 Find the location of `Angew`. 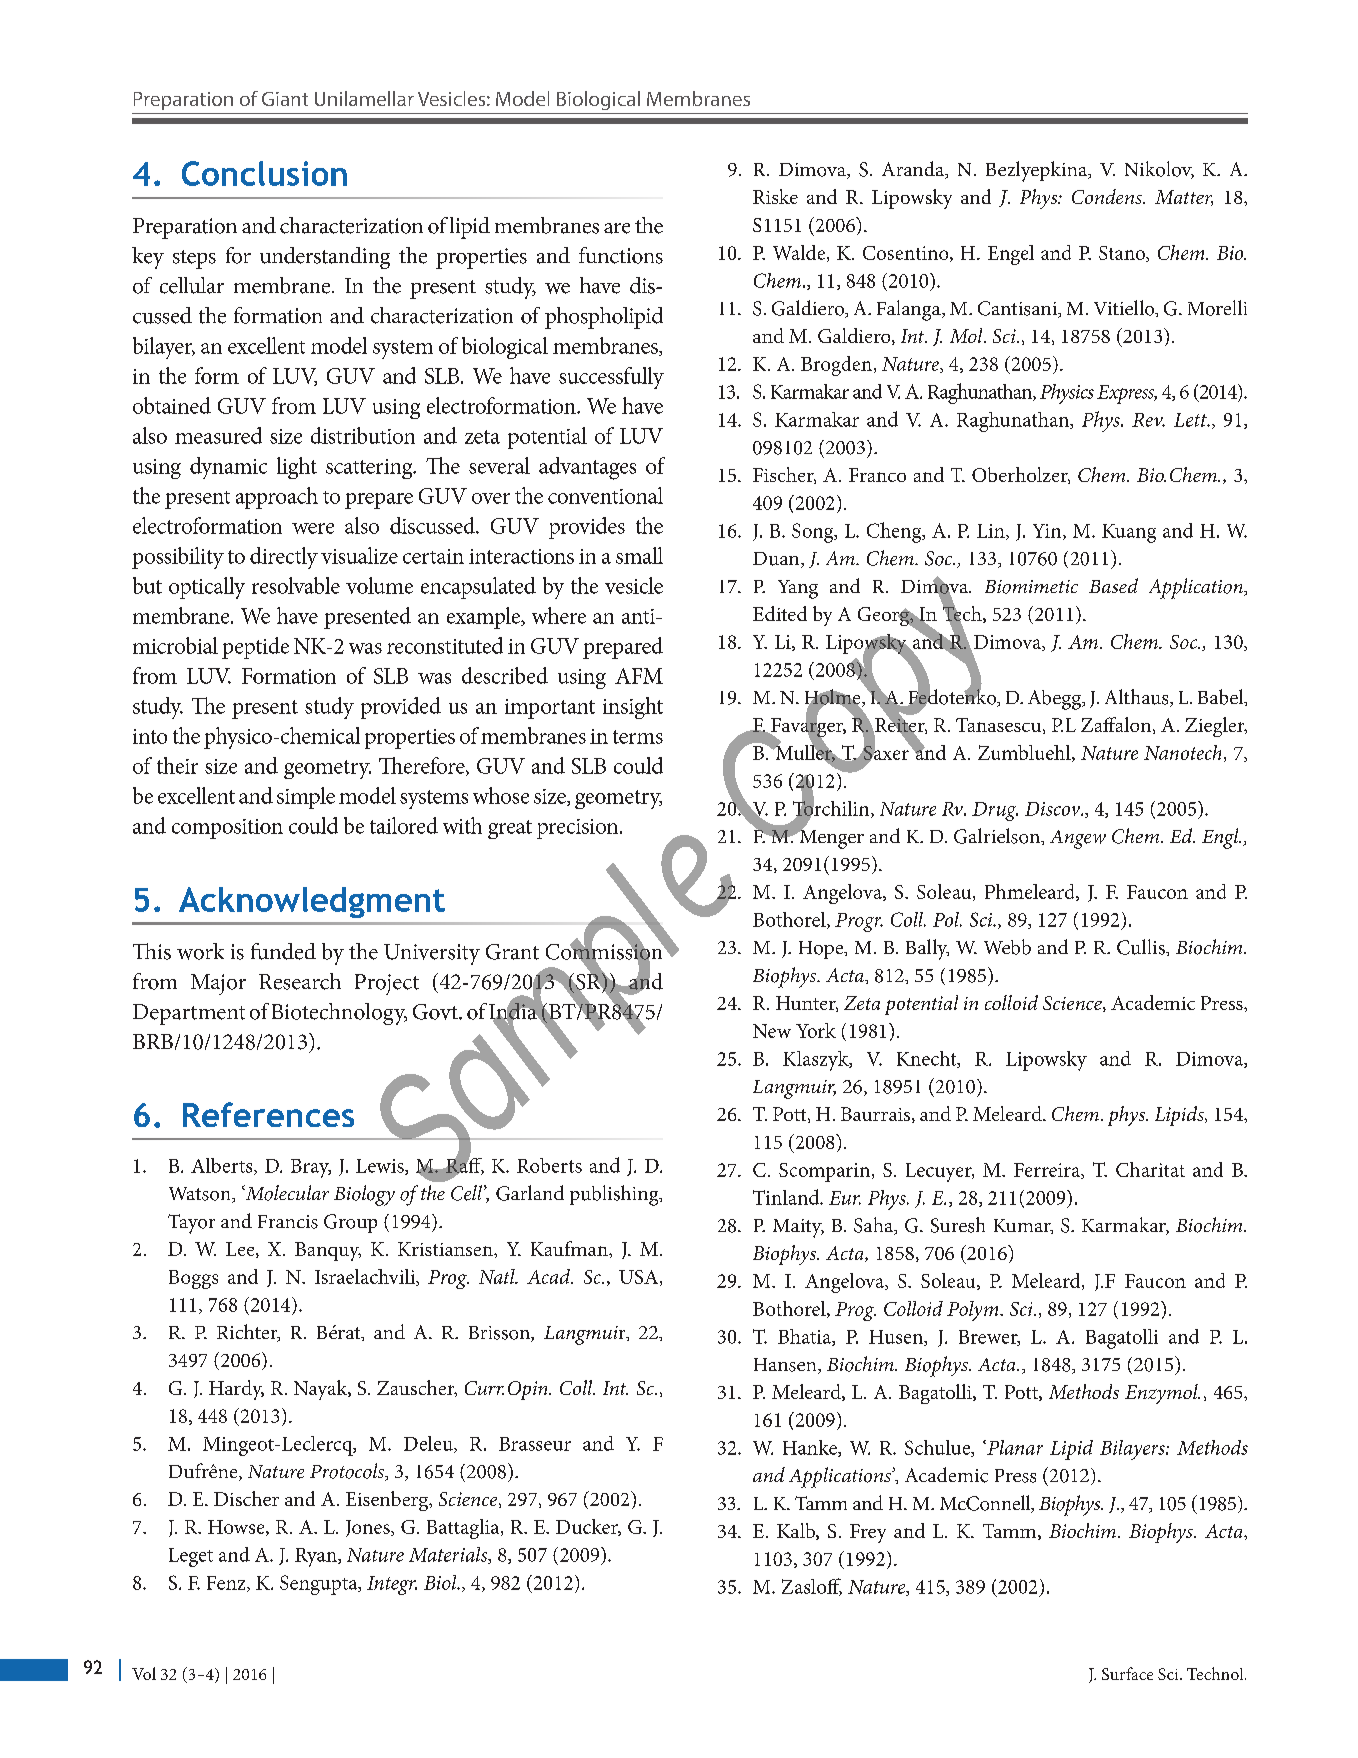

Angew is located at coordinates (1078, 839).
